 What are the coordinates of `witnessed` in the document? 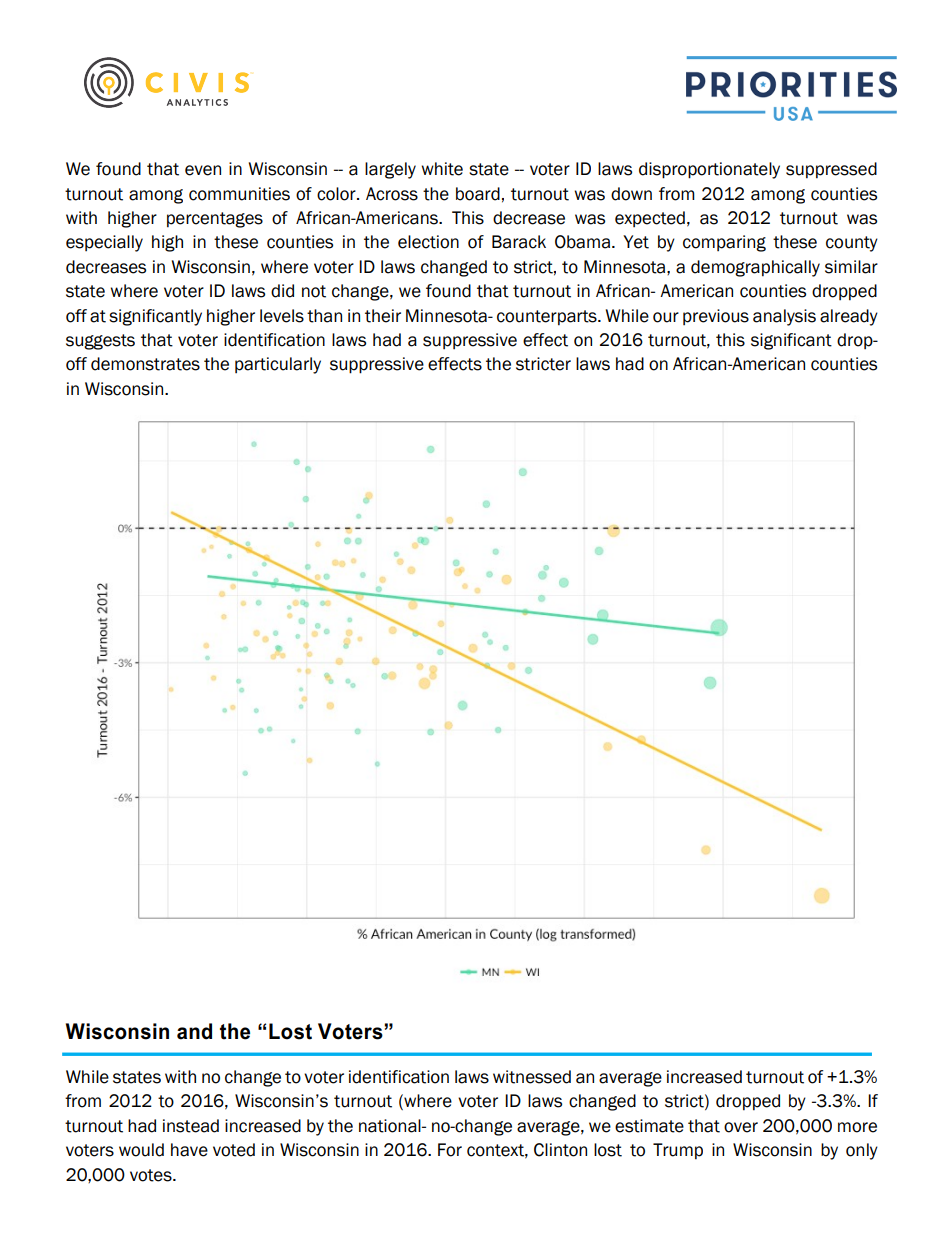 It's located at (532, 1077).
